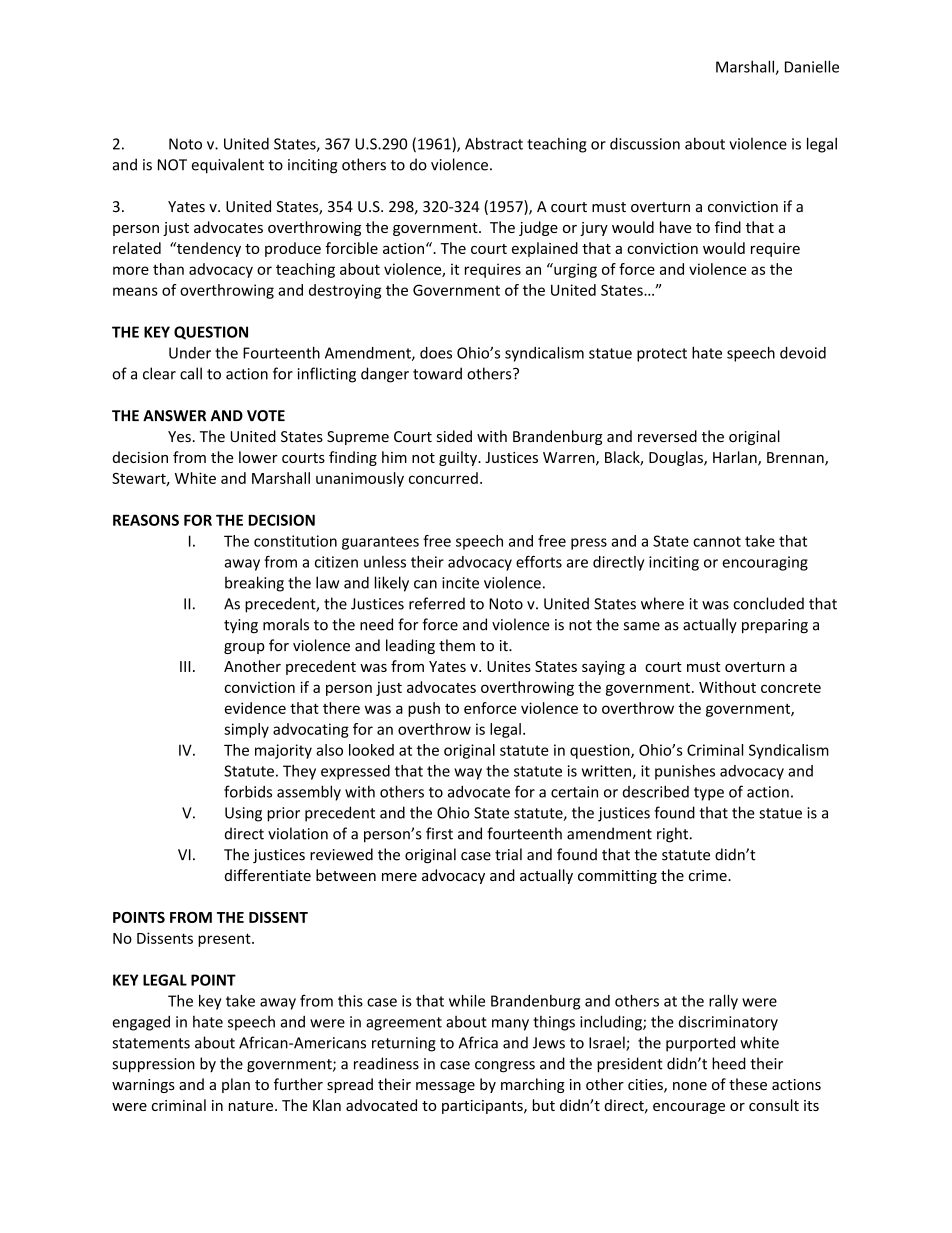 The image size is (952, 1233). I want to click on Unites, so click(509, 666).
